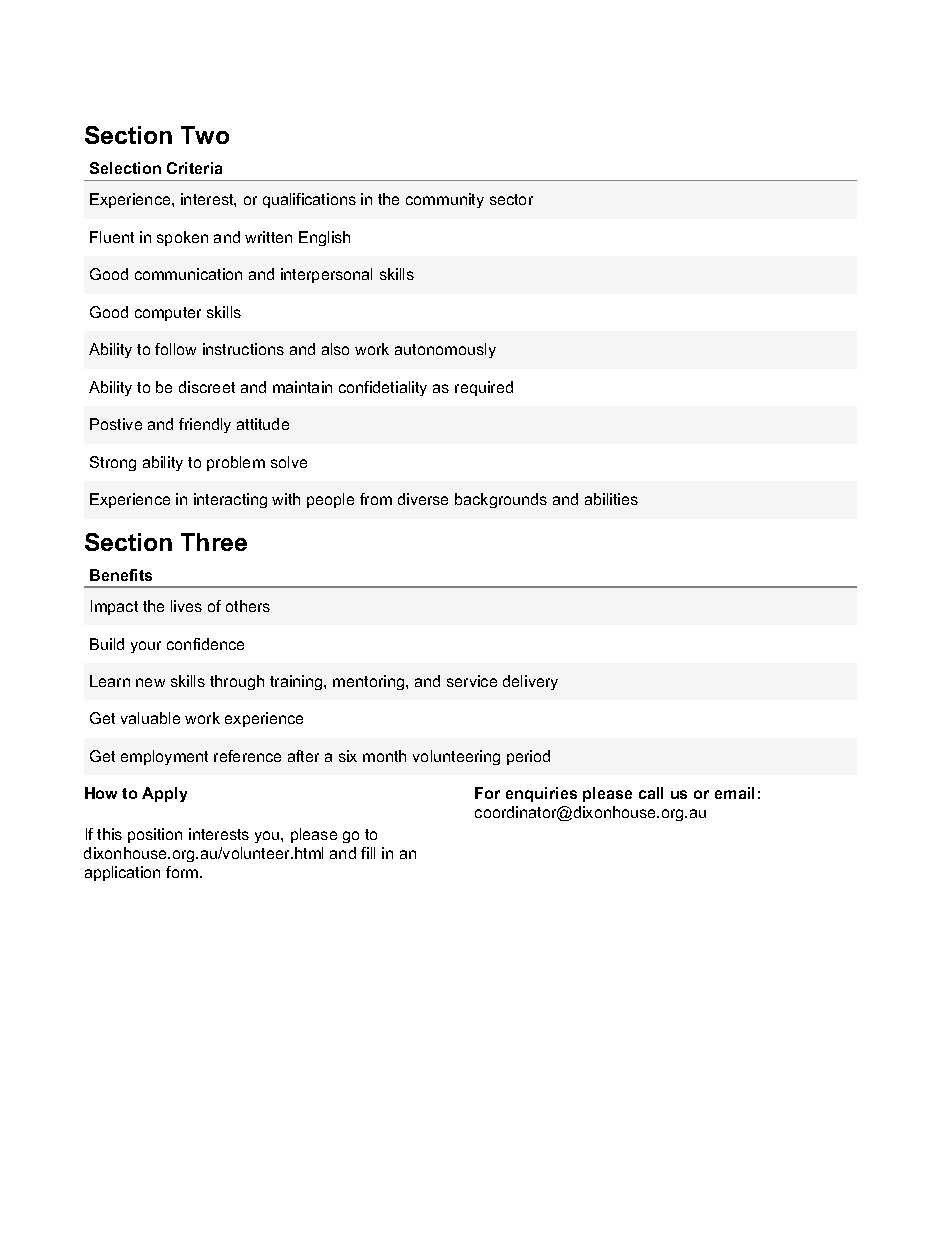 The image size is (952, 1233). What do you see at coordinates (423, 499) in the page?
I see `diverse` at bounding box center [423, 499].
